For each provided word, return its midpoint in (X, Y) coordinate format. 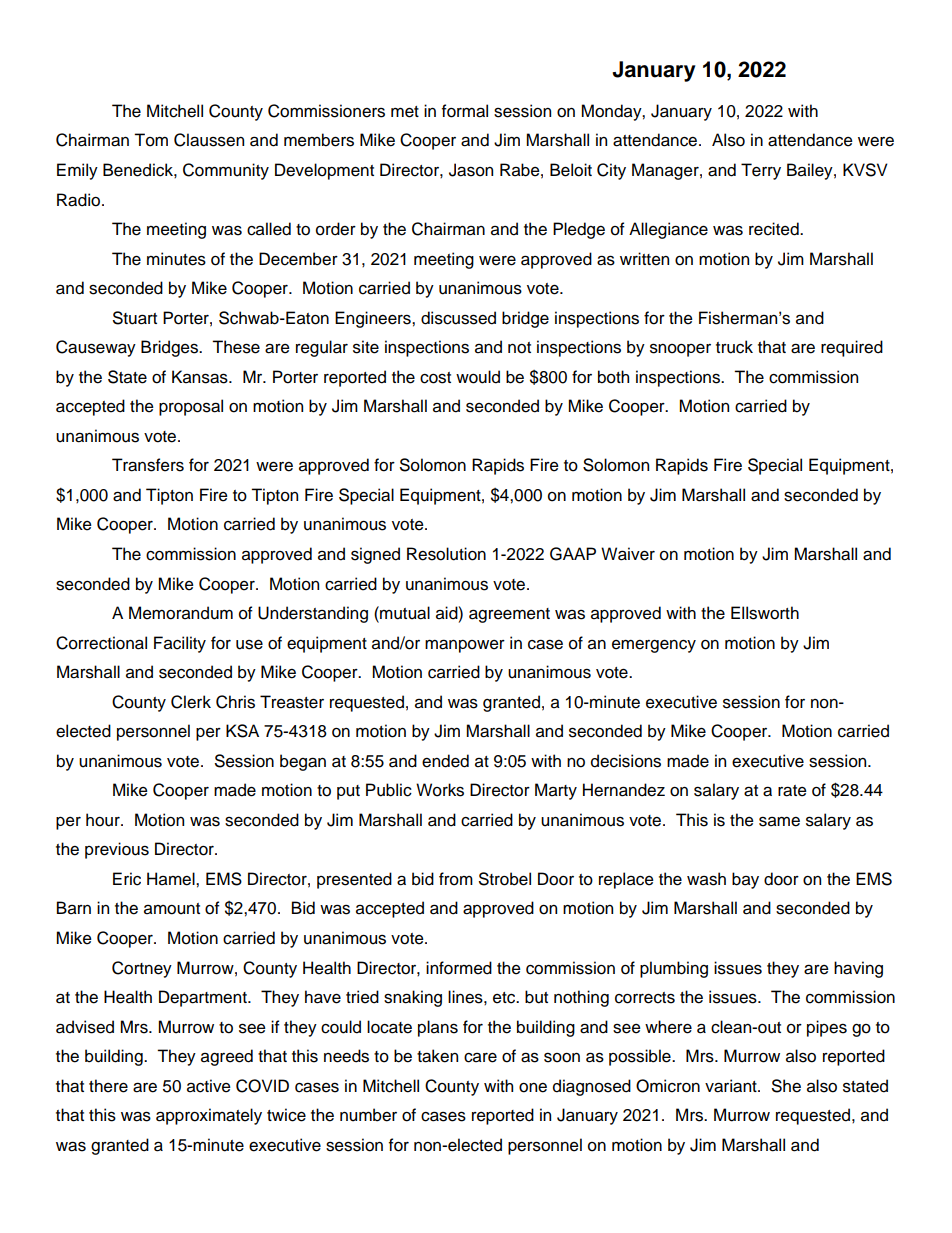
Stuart (135, 318)
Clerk (191, 702)
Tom (151, 140)
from (456, 879)
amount (172, 909)
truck (734, 347)
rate (792, 791)
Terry (761, 171)
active (209, 1086)
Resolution (446, 554)
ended (445, 761)
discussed (458, 318)
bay (745, 880)
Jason (471, 170)
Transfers (148, 465)
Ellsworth (765, 613)
